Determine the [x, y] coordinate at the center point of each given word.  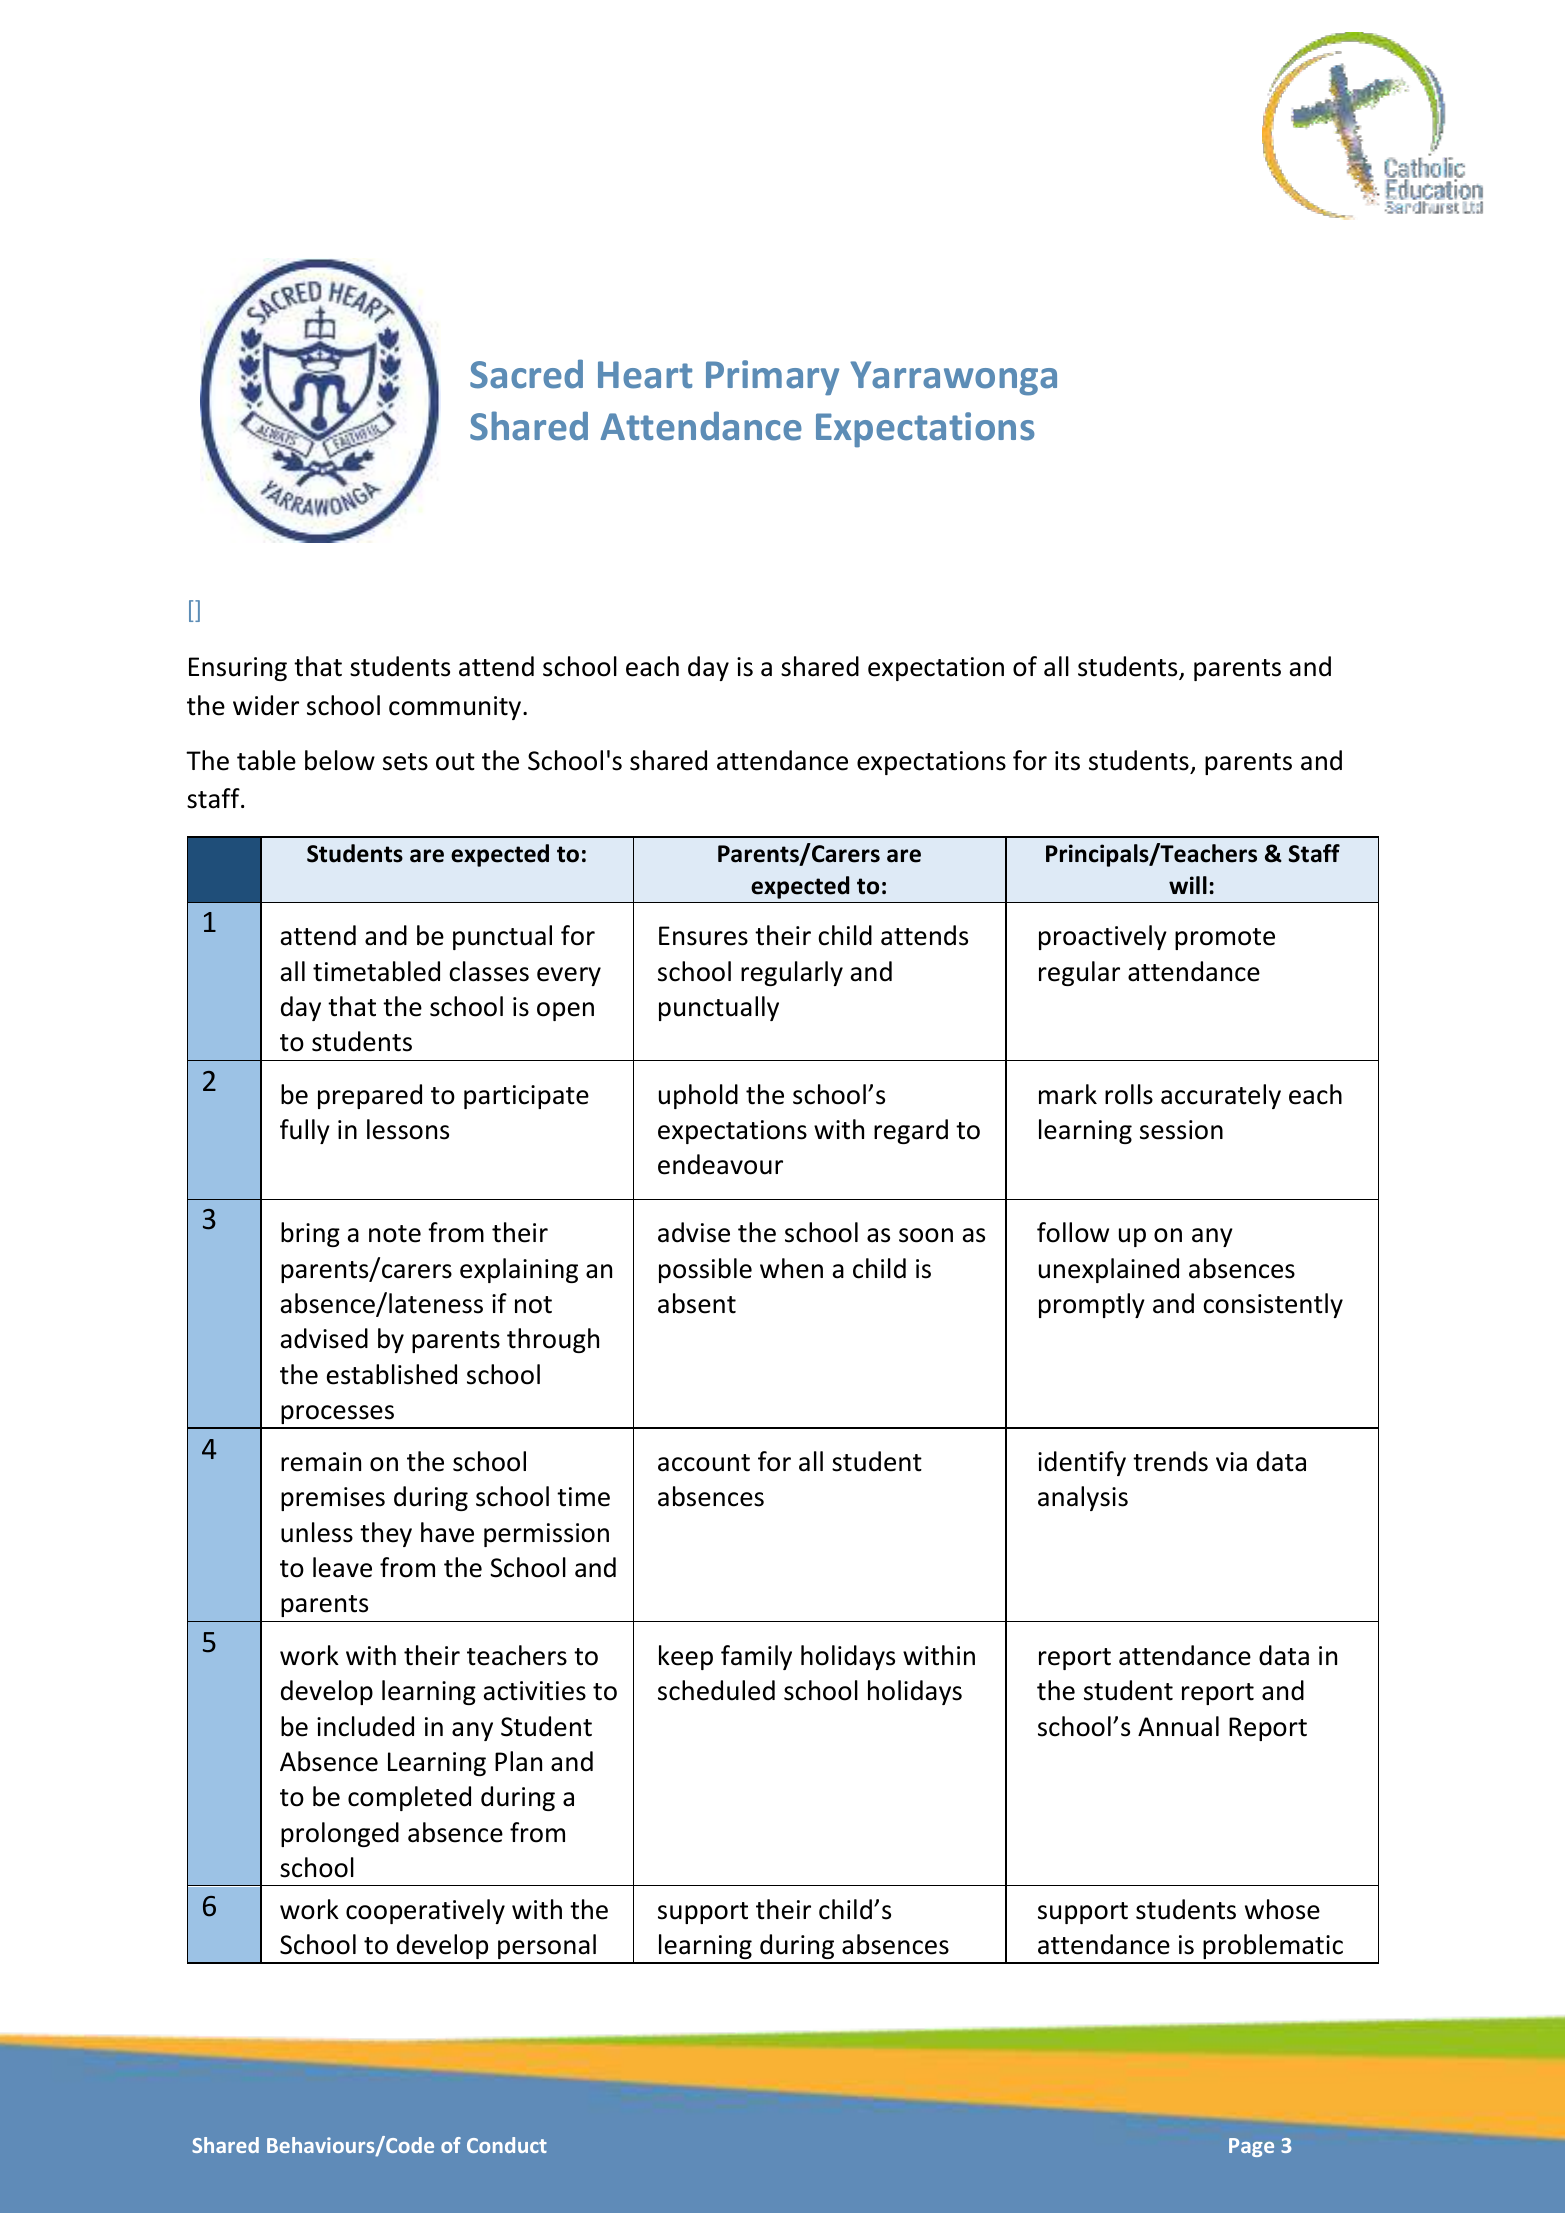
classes [489, 971]
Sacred [526, 374]
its [1067, 761]
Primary [772, 377]
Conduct [507, 2145]
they [386, 1534]
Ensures [703, 936]
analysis [1083, 1498]
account [704, 1463]
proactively [1103, 937]
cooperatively [425, 1911]
